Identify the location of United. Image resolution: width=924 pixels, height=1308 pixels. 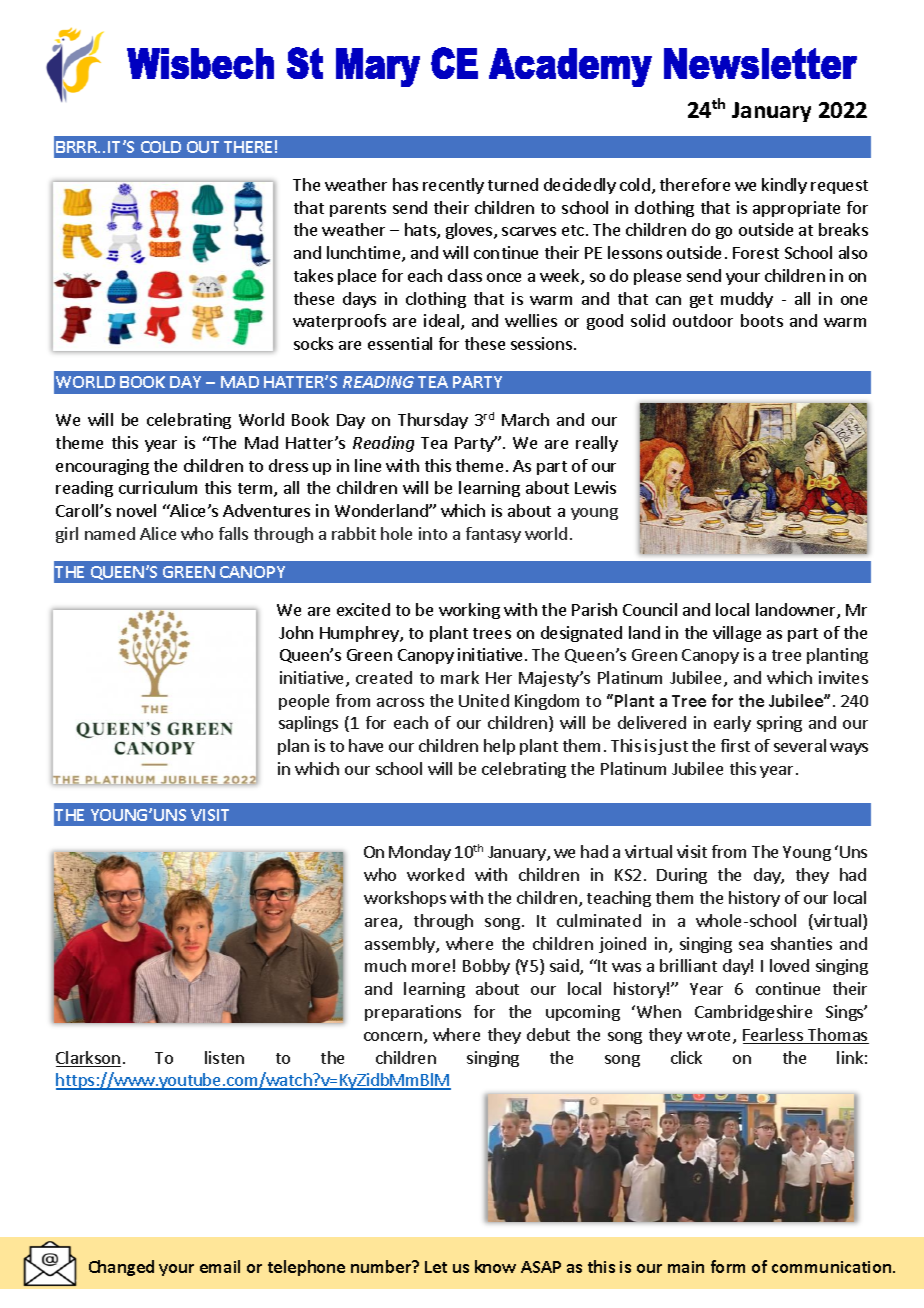
(484, 700).
